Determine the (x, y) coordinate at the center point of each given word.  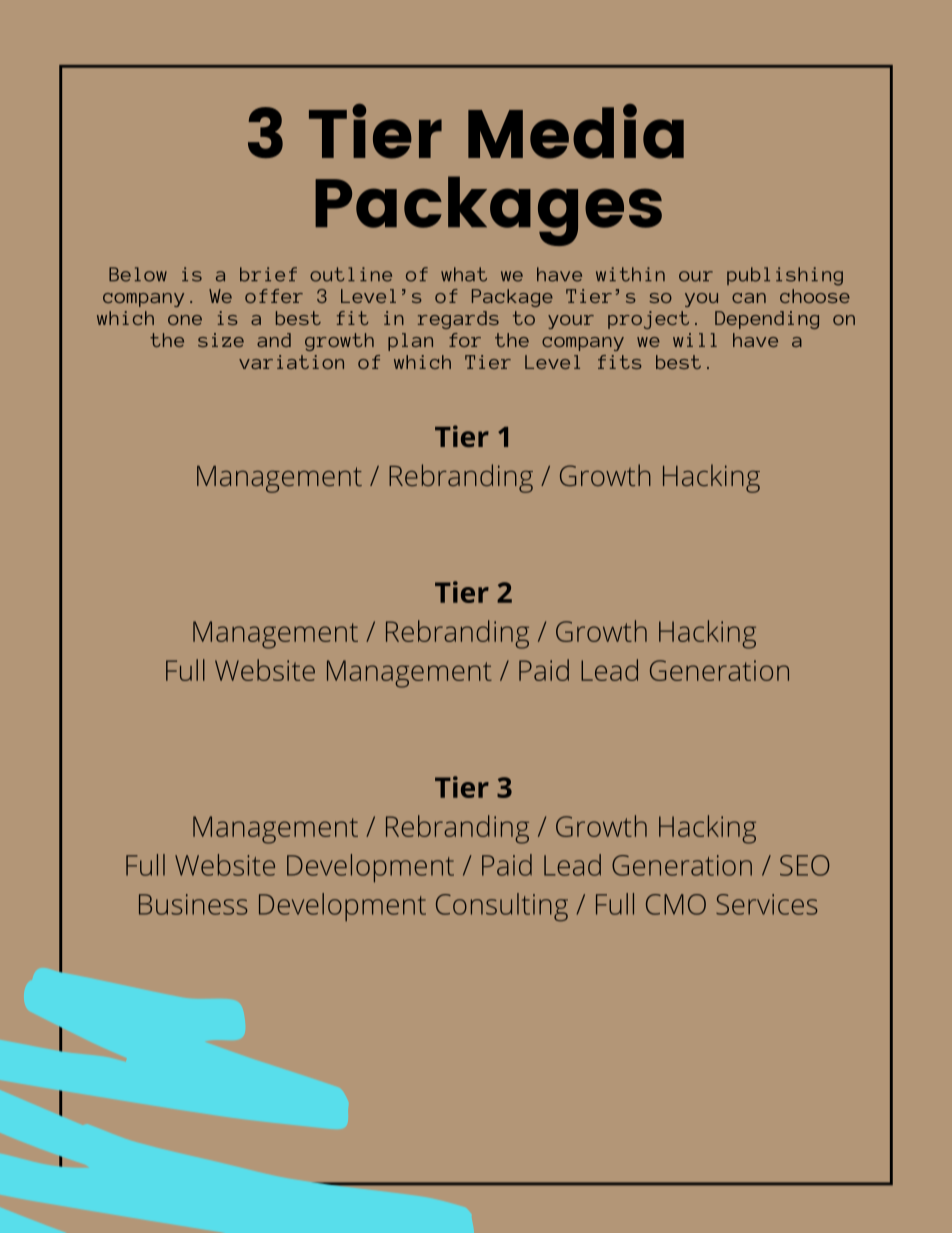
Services (766, 904)
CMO (676, 904)
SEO (805, 865)
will (695, 340)
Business (193, 904)
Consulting (502, 907)
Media (576, 131)
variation (291, 362)
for (465, 340)
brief (268, 274)
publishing (785, 276)
